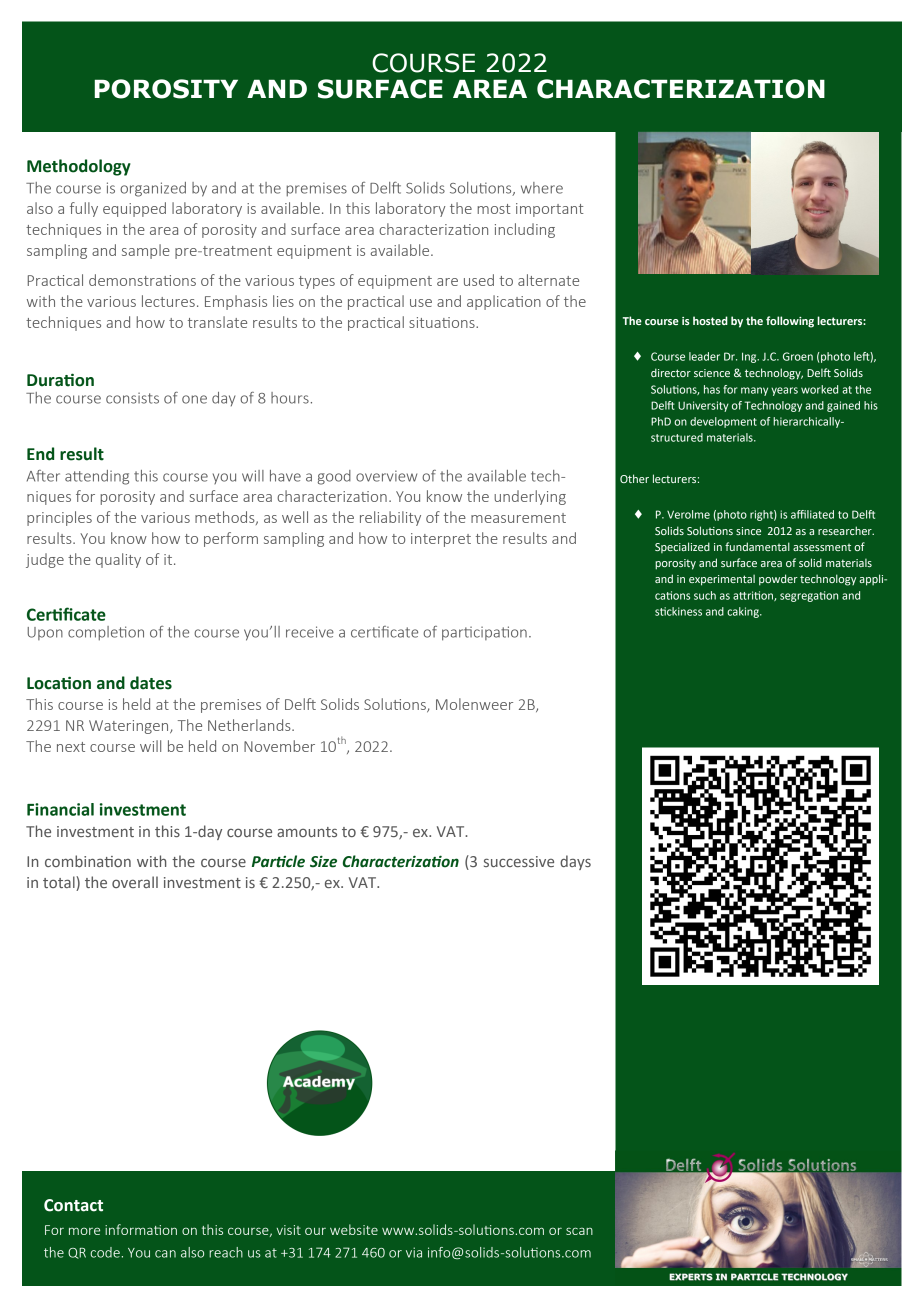 Image resolution: width=924 pixels, height=1308 pixels. Describe the element at coordinates (519, 861) in the screenshot. I see `successive` at that location.
